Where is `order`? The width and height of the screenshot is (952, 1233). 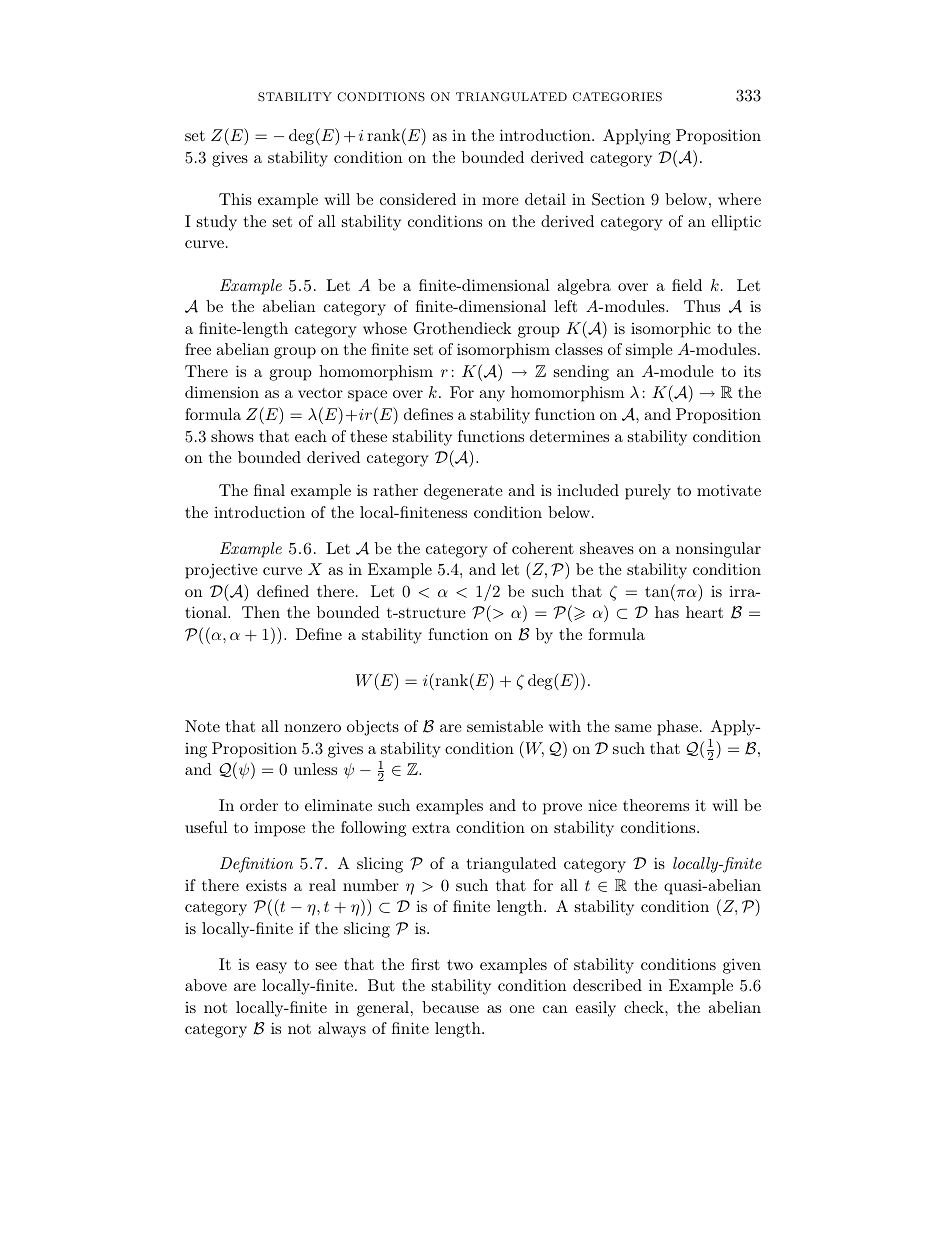 order is located at coordinates (259, 805).
